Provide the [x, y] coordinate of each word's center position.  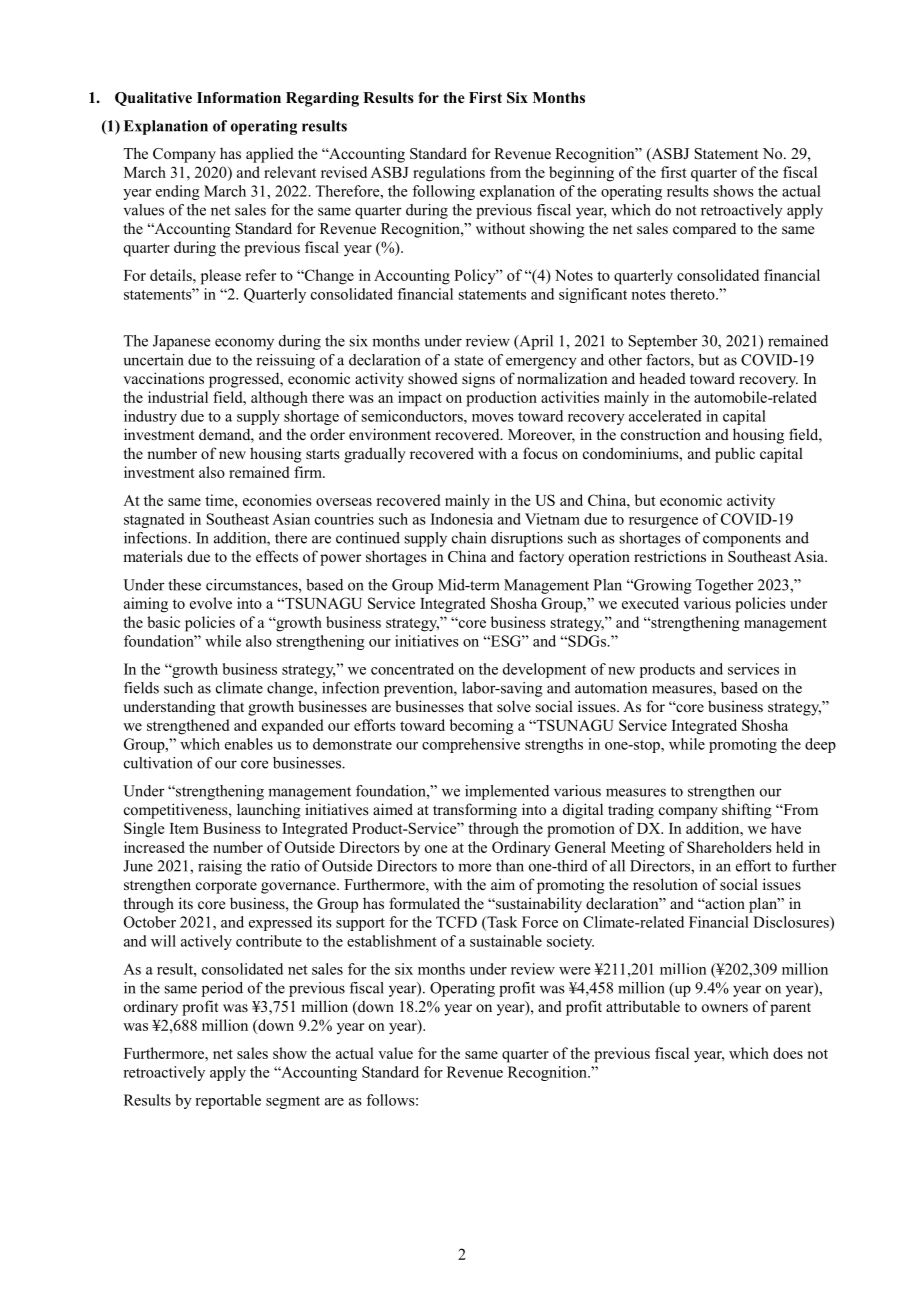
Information [239, 98]
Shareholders [729, 847]
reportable [228, 1101]
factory [541, 558]
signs [478, 380]
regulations [449, 174]
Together [724, 586]
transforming [475, 811]
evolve [211, 603]
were [575, 971]
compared [704, 230]
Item [184, 828]
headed [662, 378]
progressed [245, 380]
